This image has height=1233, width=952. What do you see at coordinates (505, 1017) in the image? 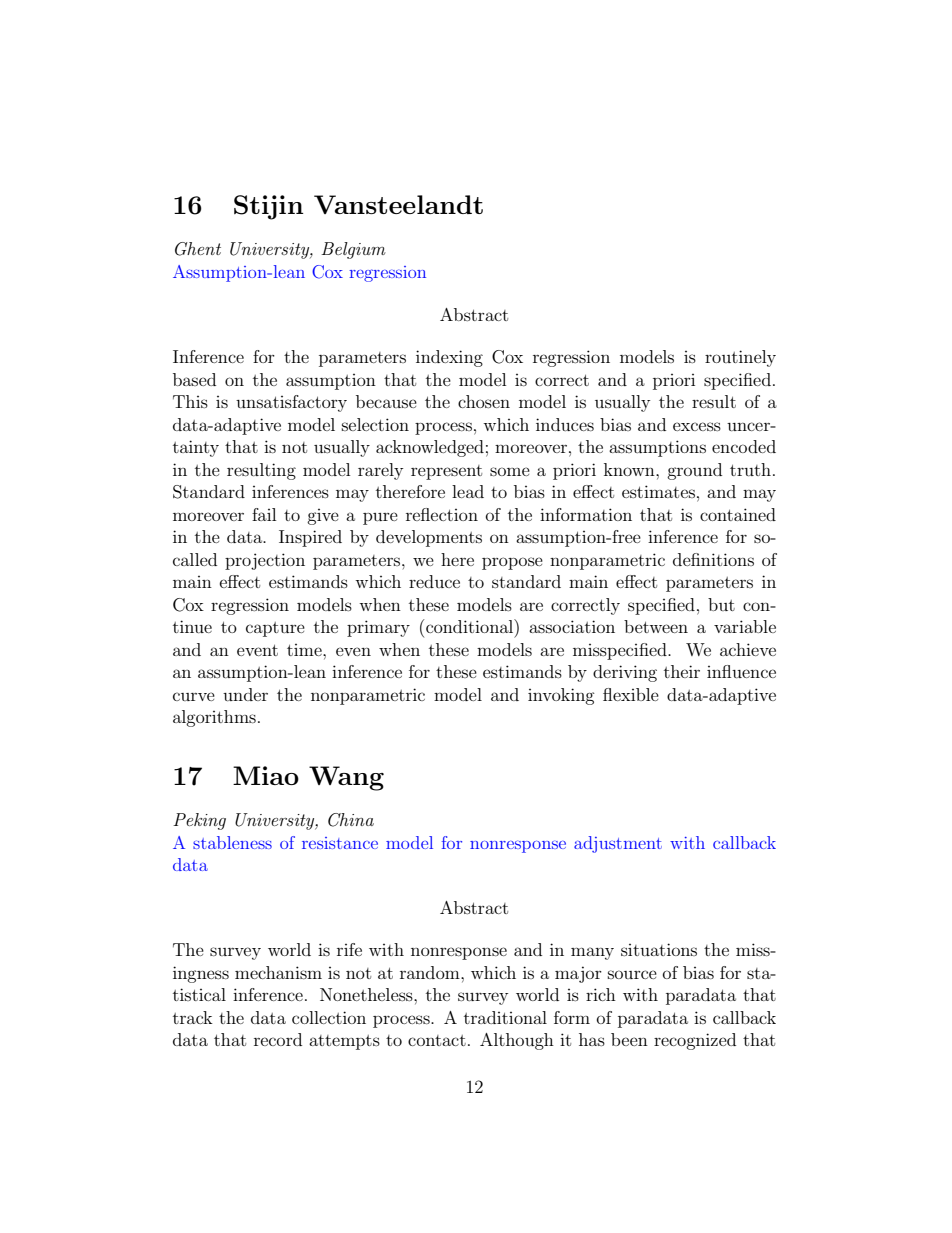
I see `traditional` at bounding box center [505, 1017].
